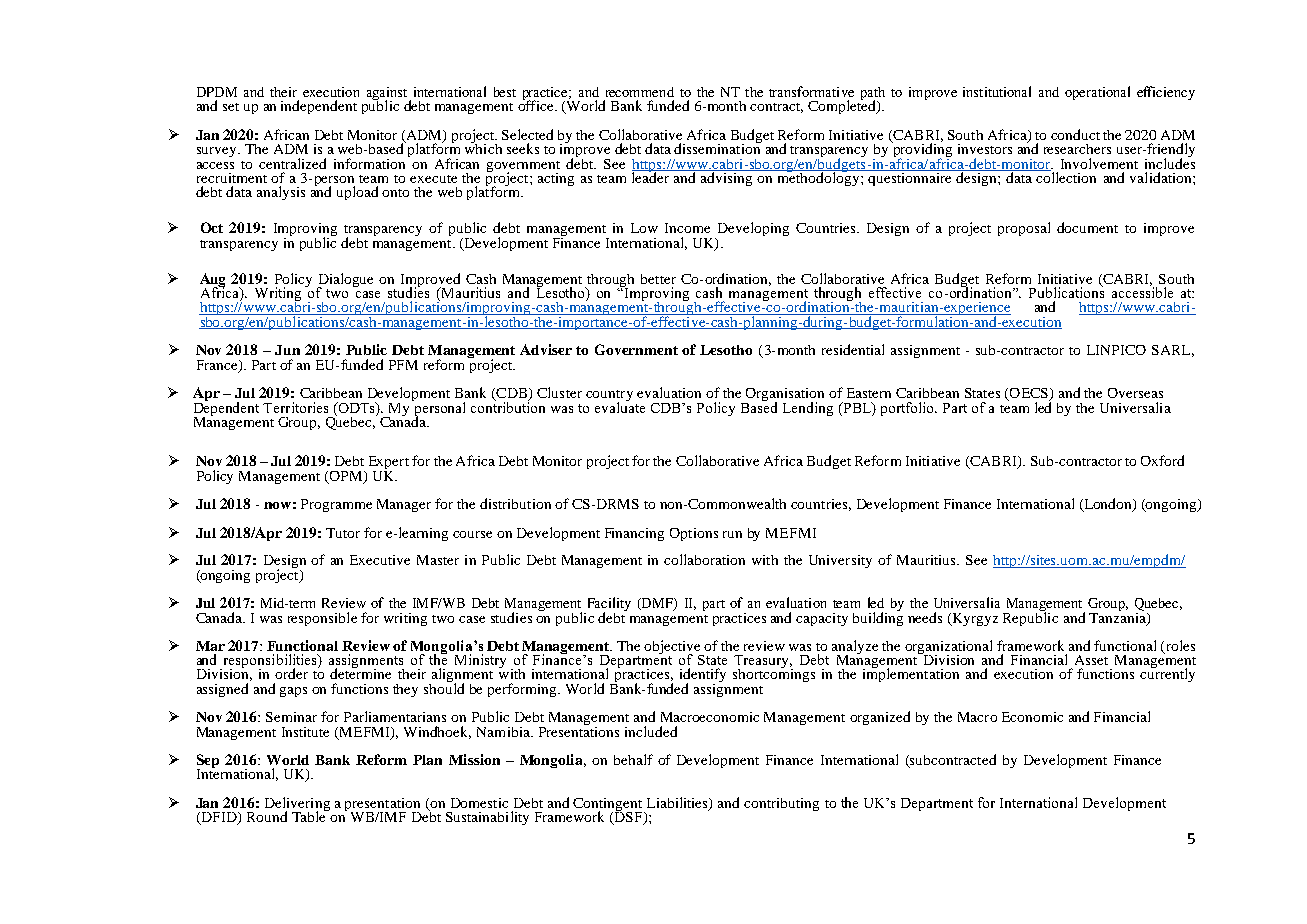 The image size is (1307, 924). I want to click on better, so click(658, 279).
